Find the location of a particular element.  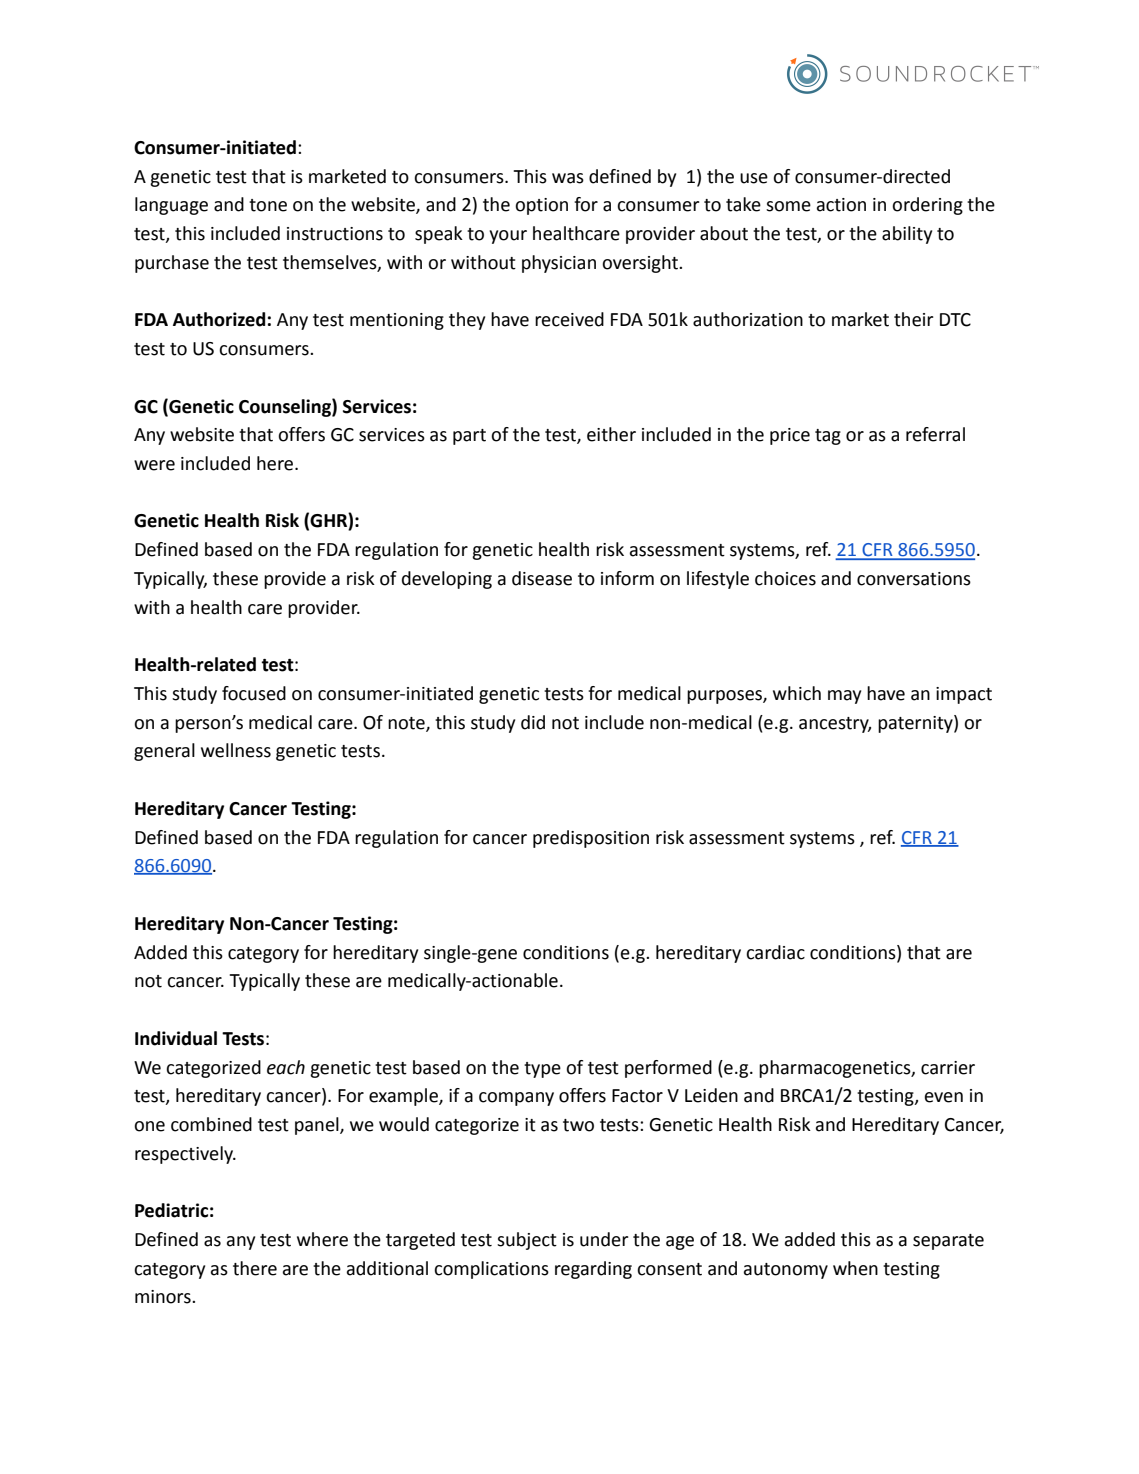

regarding is located at coordinates (593, 1270).
